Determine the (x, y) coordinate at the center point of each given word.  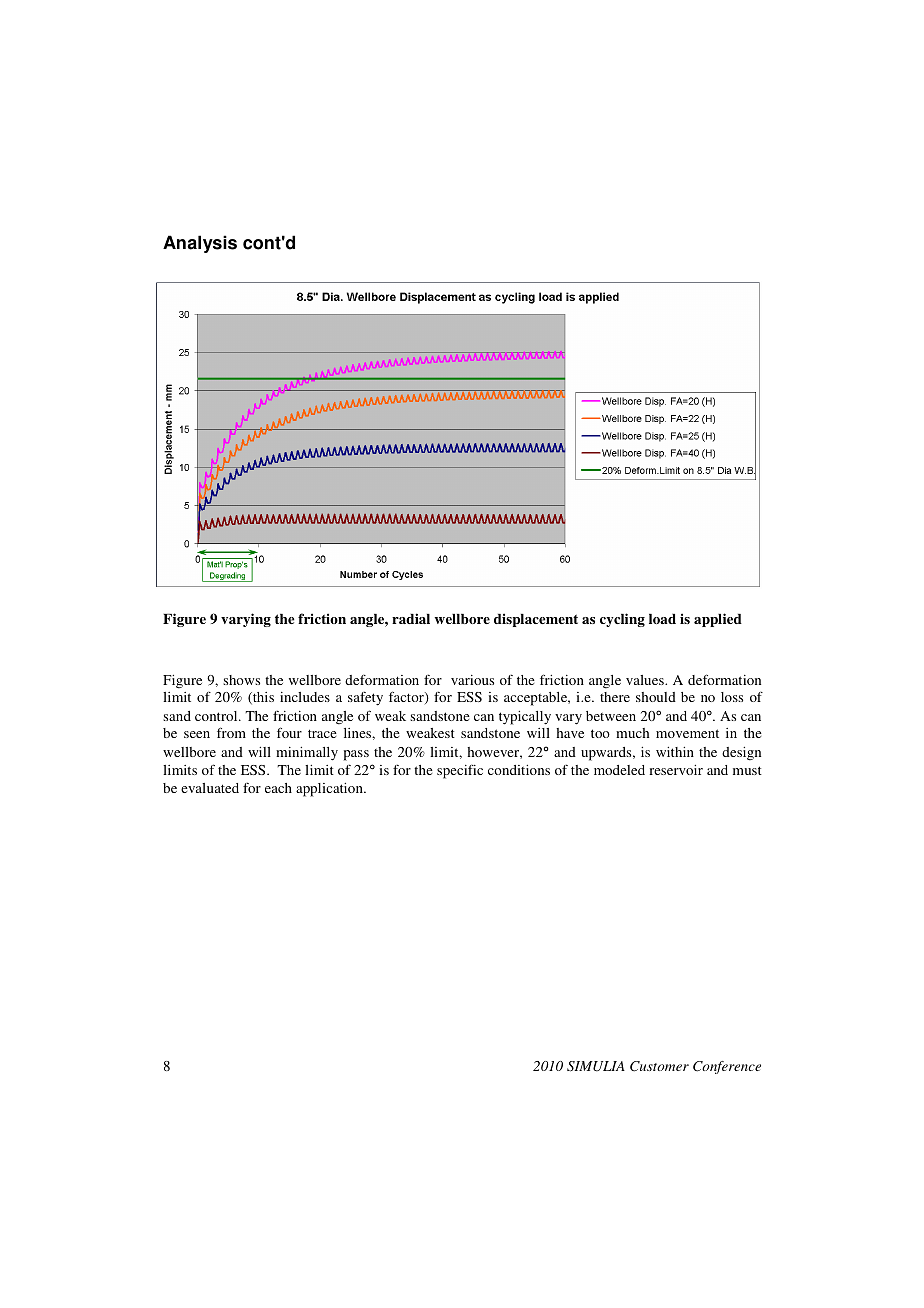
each (278, 788)
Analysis (200, 244)
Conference (727, 1067)
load (662, 619)
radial (411, 618)
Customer (659, 1066)
